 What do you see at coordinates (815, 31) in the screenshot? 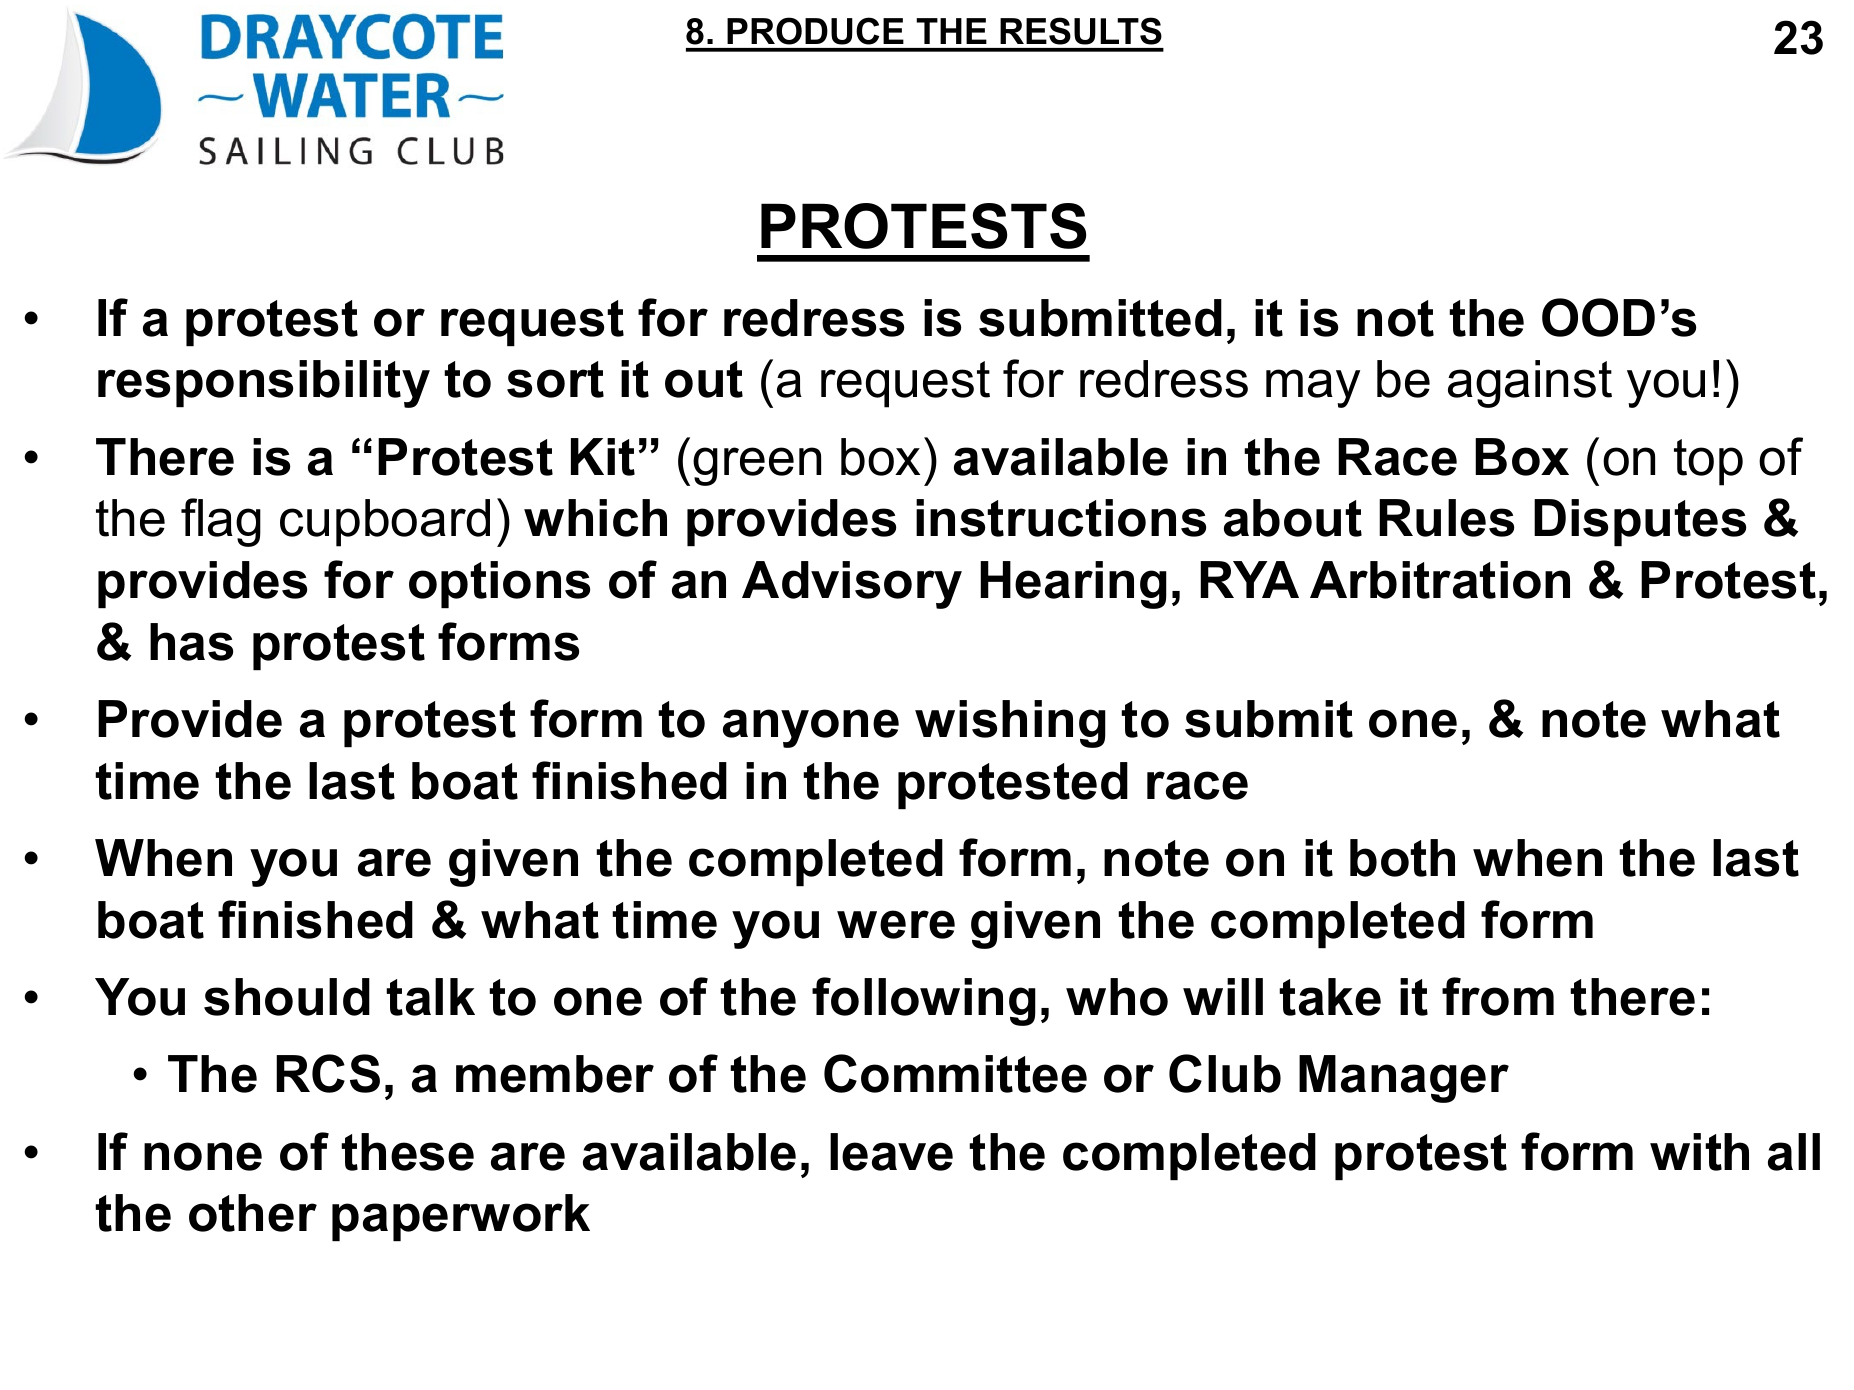
I see `PRODUCE` at bounding box center [815, 31].
